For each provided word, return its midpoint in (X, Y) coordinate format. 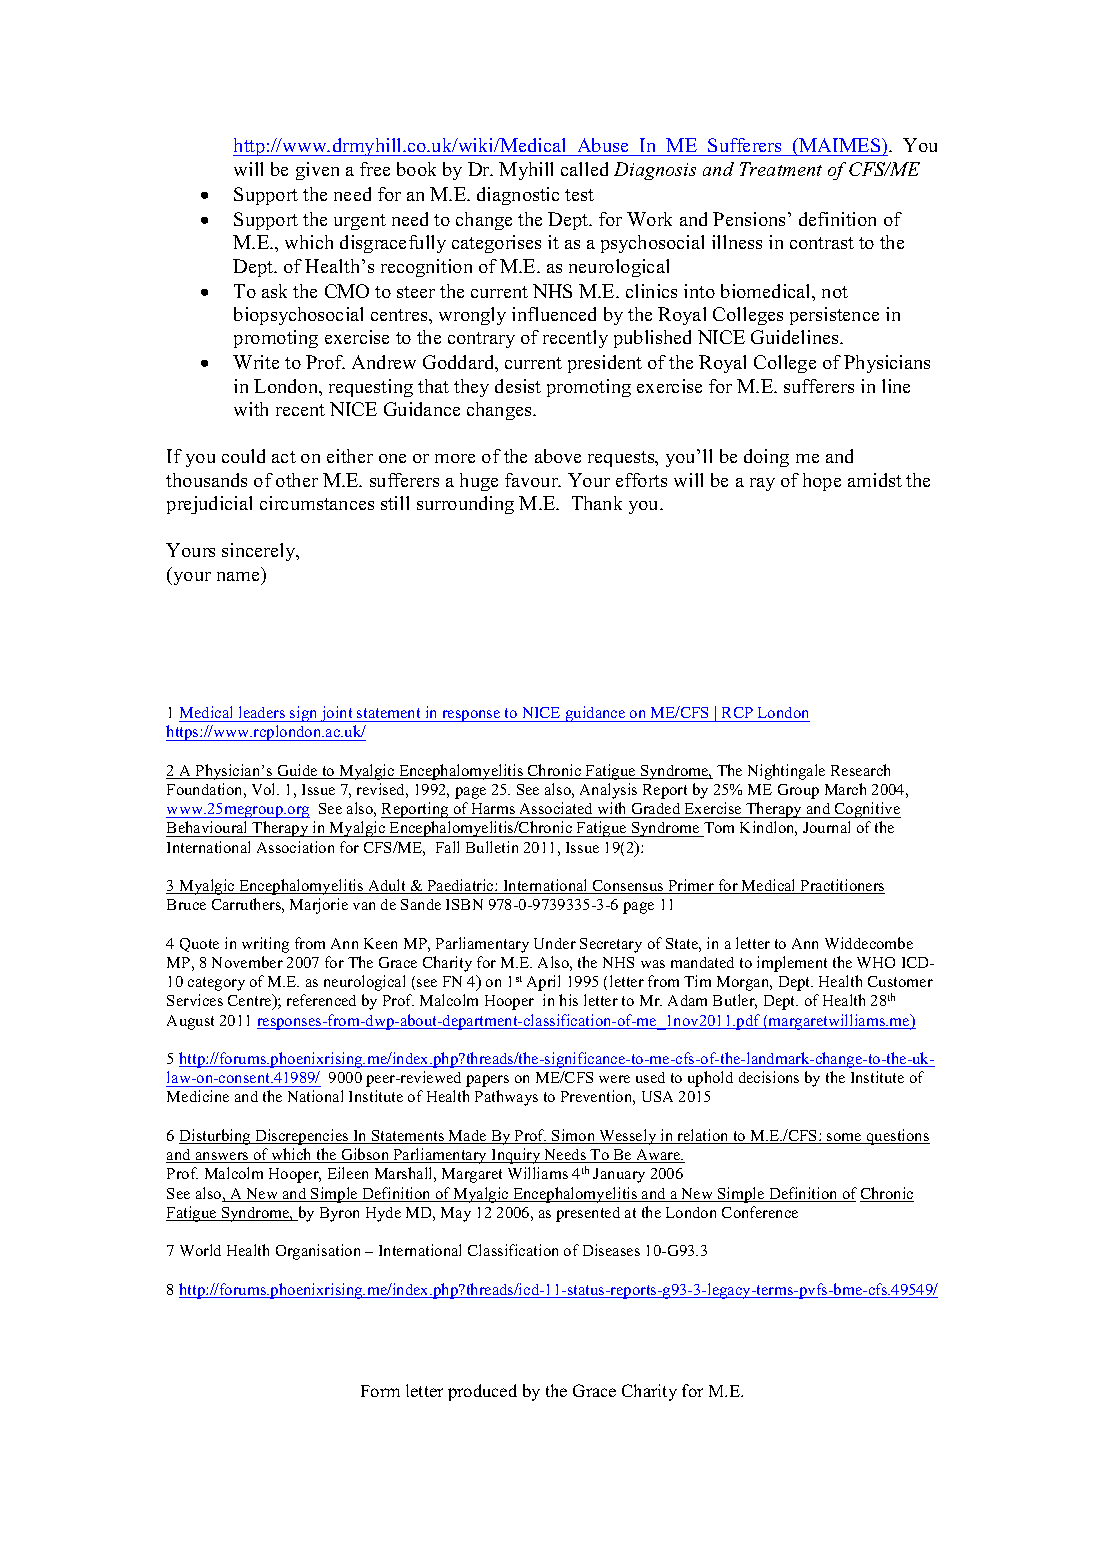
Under (555, 943)
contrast (822, 243)
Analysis (608, 791)
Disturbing (216, 1137)
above (558, 456)
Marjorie (319, 906)
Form (380, 1391)
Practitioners (842, 886)
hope (822, 482)
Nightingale (786, 772)
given (317, 171)
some (844, 1138)
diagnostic (518, 196)
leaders (262, 712)
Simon (574, 1136)
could (243, 456)
